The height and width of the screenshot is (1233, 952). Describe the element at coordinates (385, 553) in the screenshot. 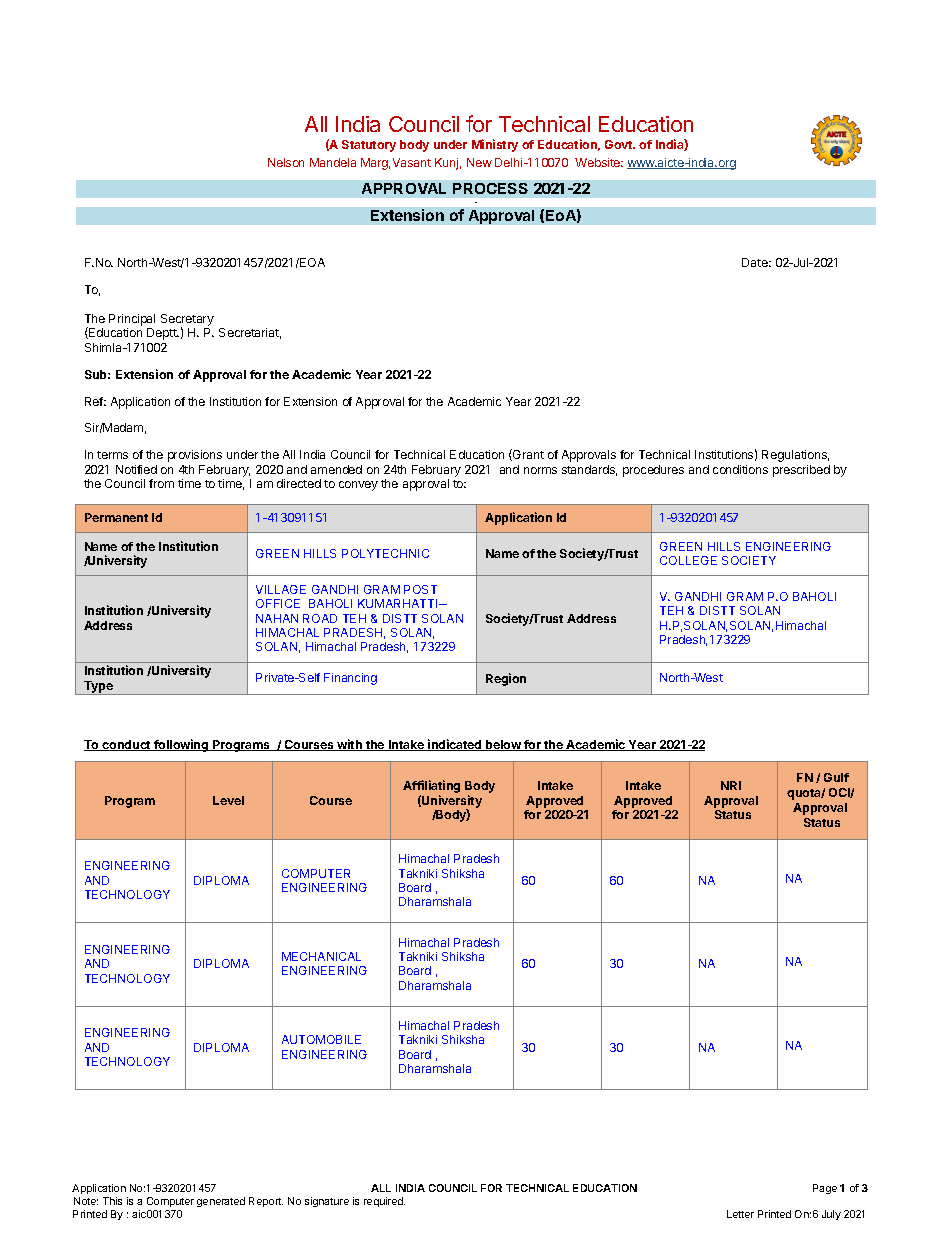

I see `POLYTECHNIC` at that location.
